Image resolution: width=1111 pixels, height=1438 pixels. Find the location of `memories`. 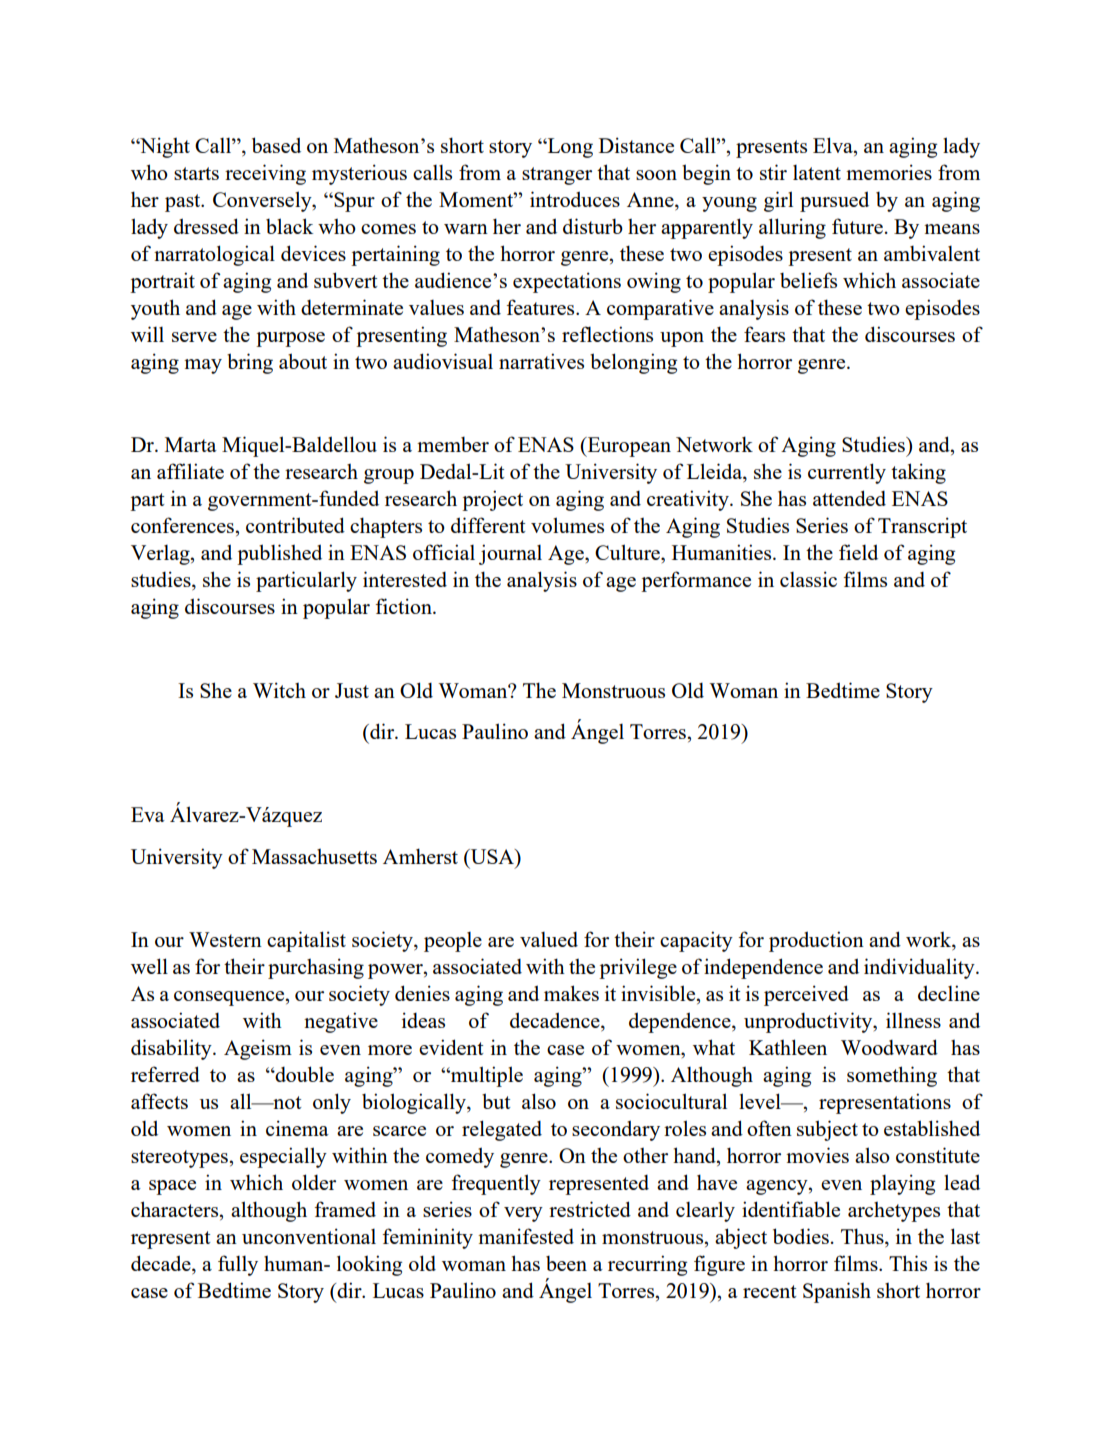

memories is located at coordinates (889, 172).
